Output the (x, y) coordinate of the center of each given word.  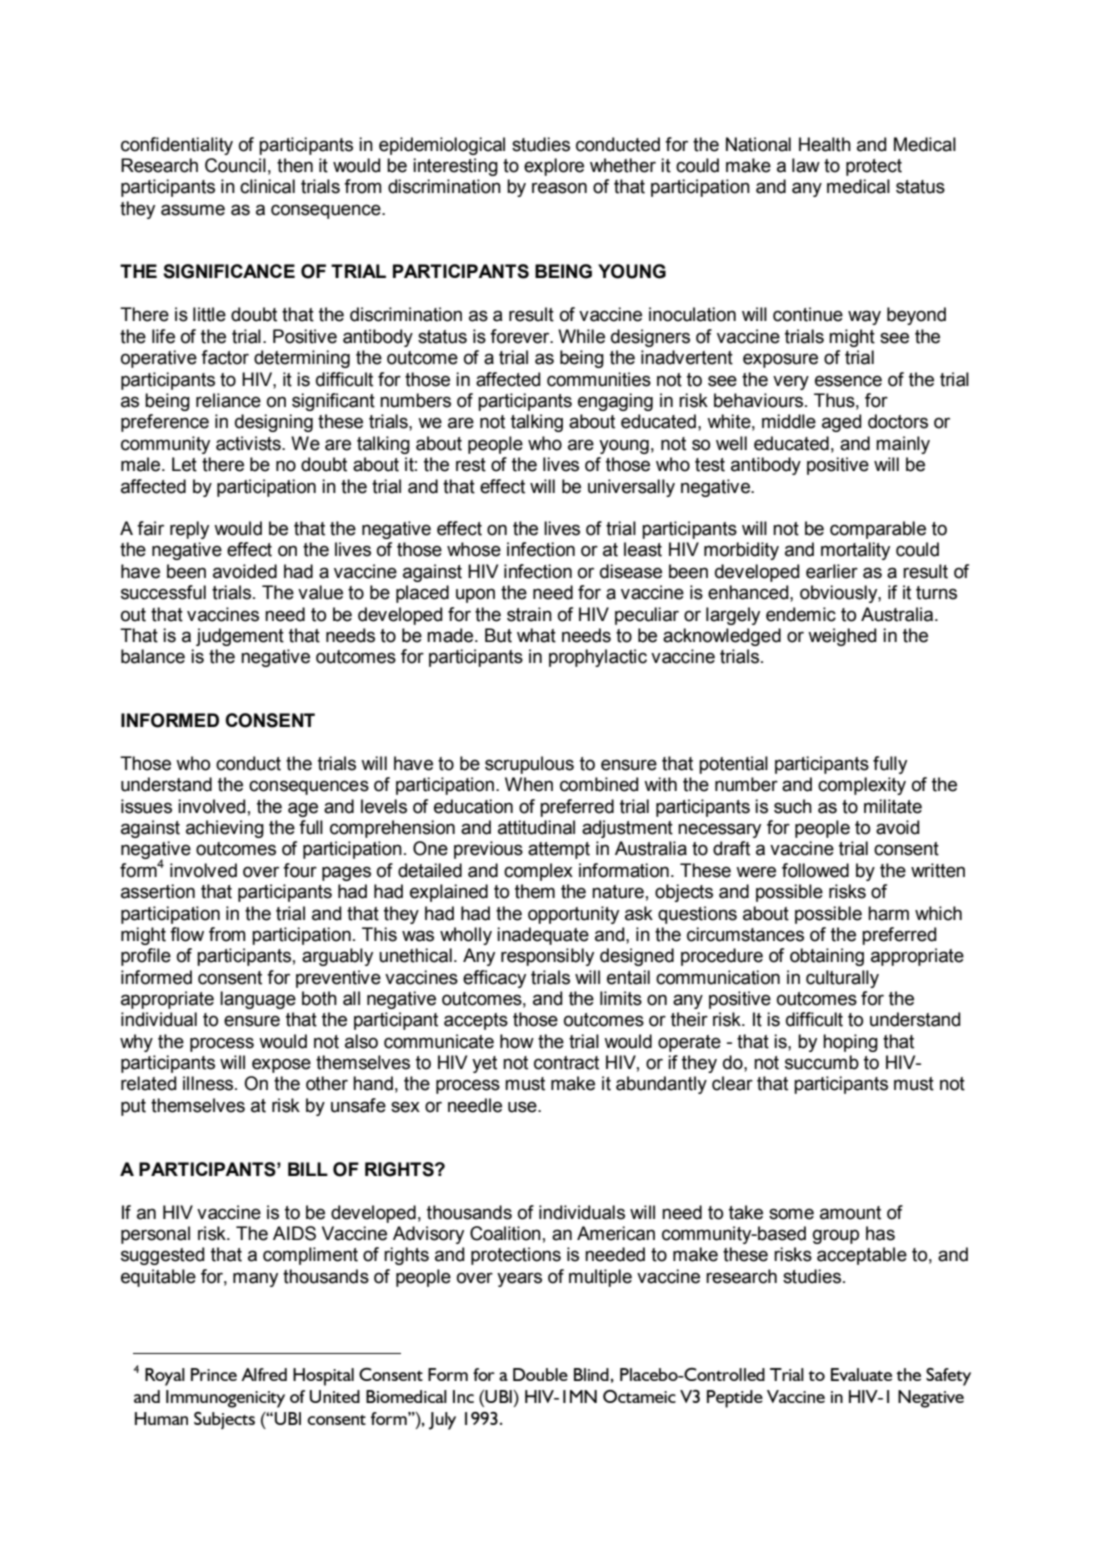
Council (235, 165)
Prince (214, 1374)
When (529, 784)
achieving (225, 829)
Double (540, 1374)
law (806, 165)
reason (559, 188)
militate (893, 806)
